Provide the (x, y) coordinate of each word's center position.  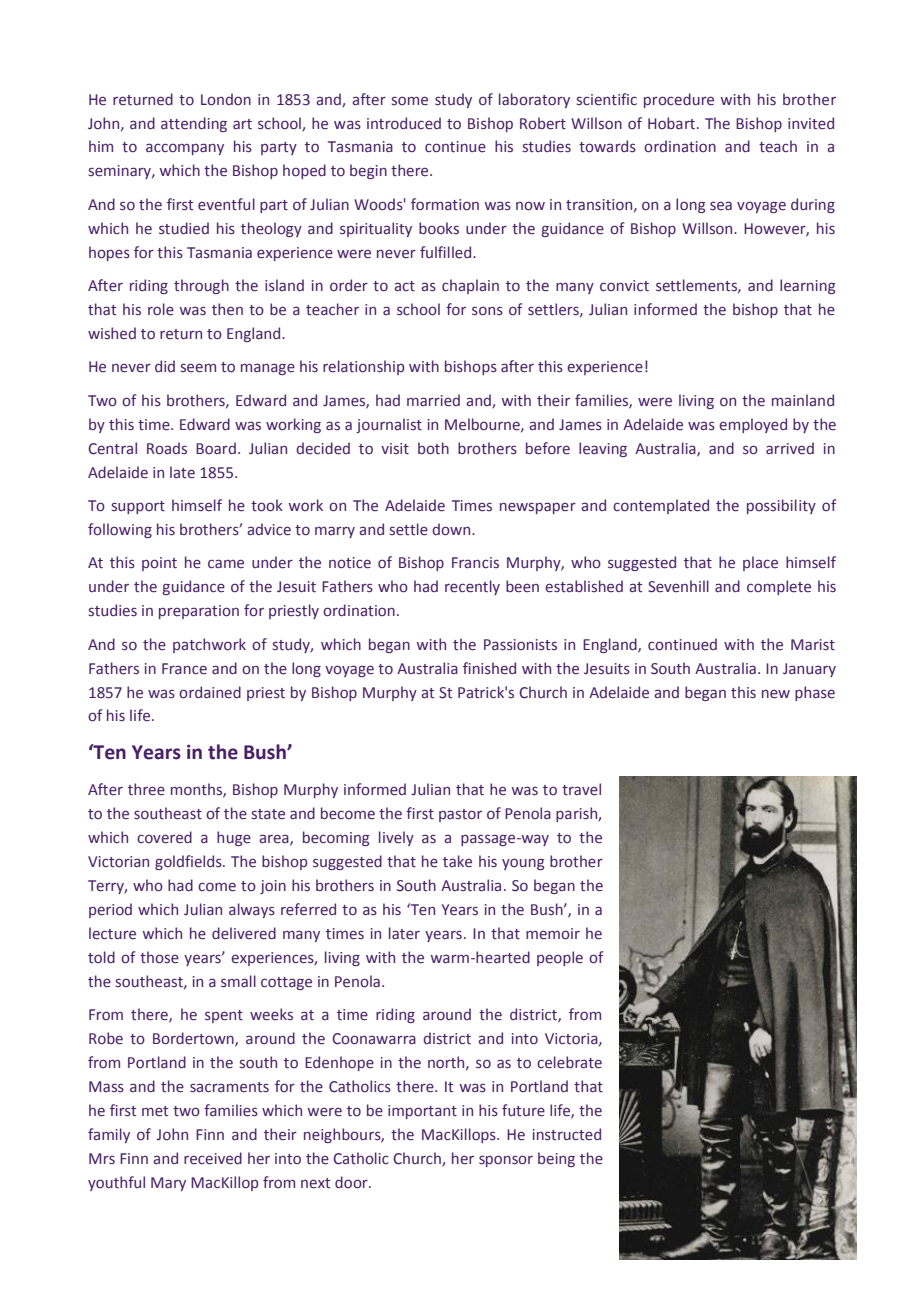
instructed (567, 1134)
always (252, 910)
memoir (553, 934)
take (457, 861)
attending (194, 124)
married (433, 400)
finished (489, 668)
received (213, 1158)
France (184, 669)
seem (198, 368)
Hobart (673, 123)
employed (753, 425)
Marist (813, 645)
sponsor (506, 1161)
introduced (404, 123)
